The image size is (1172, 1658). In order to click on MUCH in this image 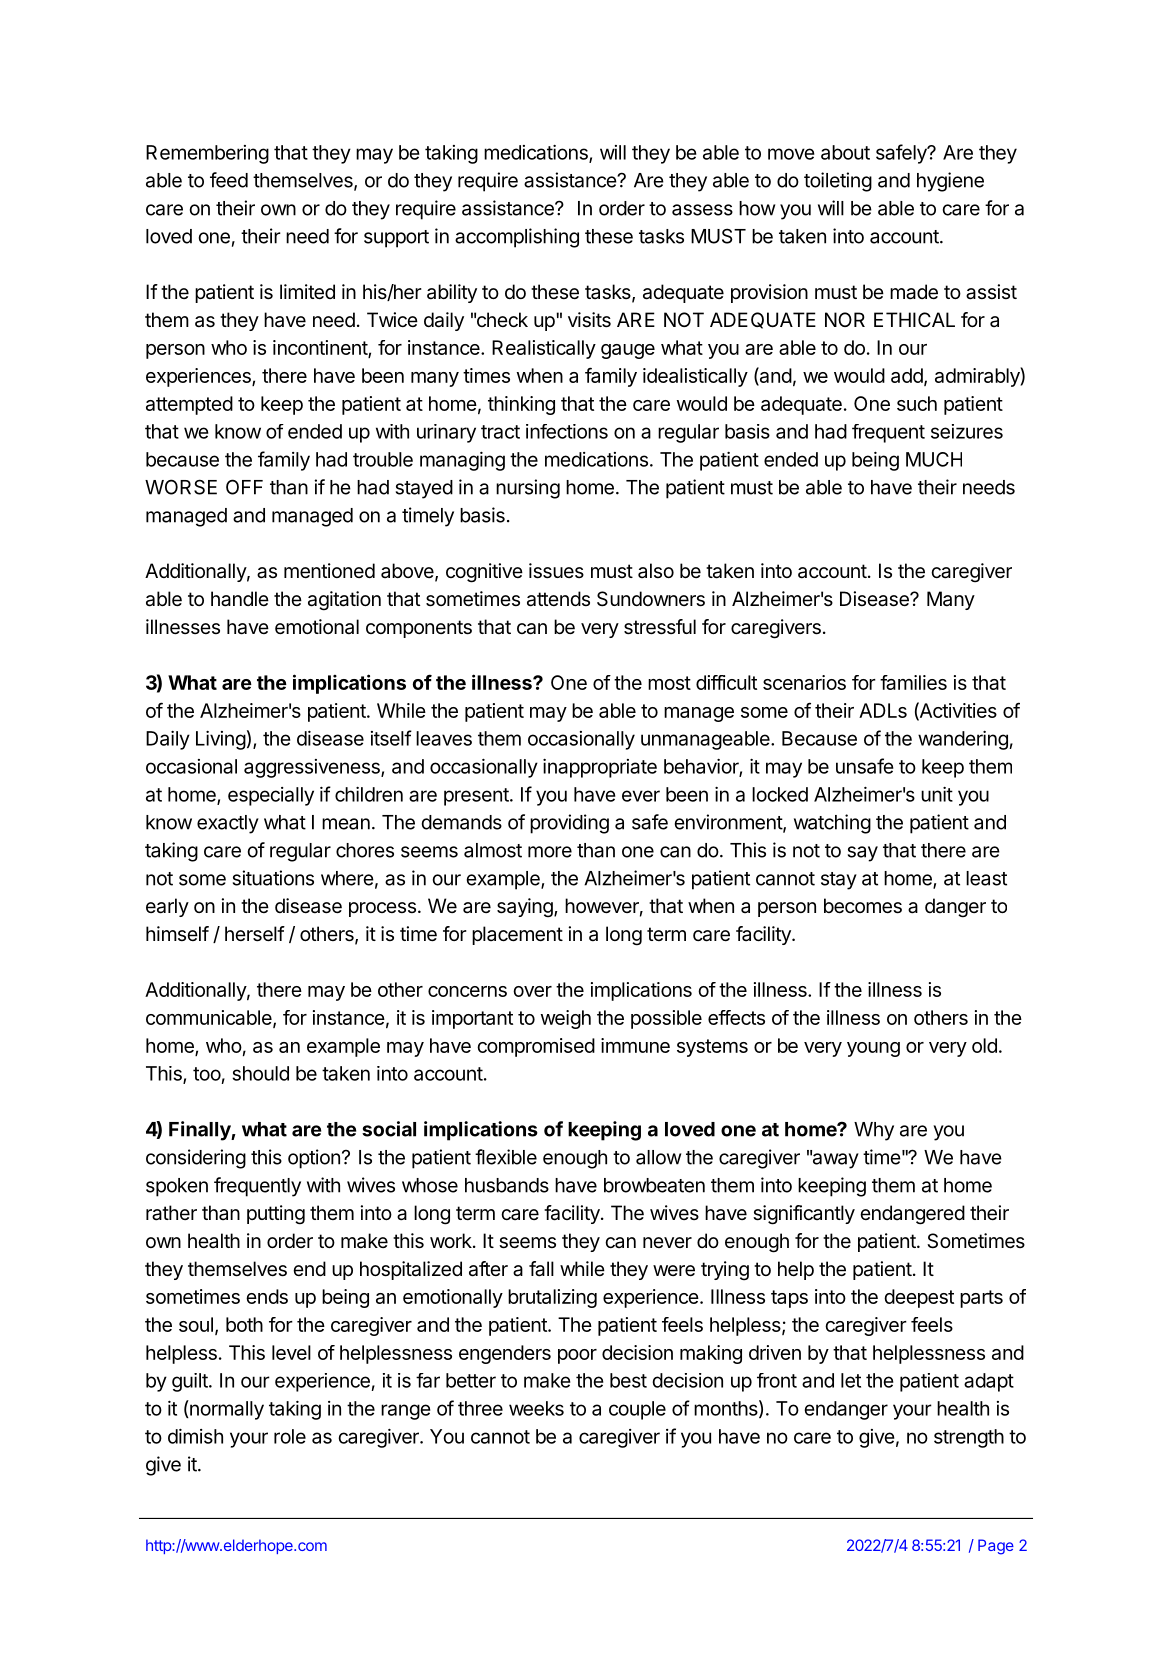, I will do `click(934, 459)`.
